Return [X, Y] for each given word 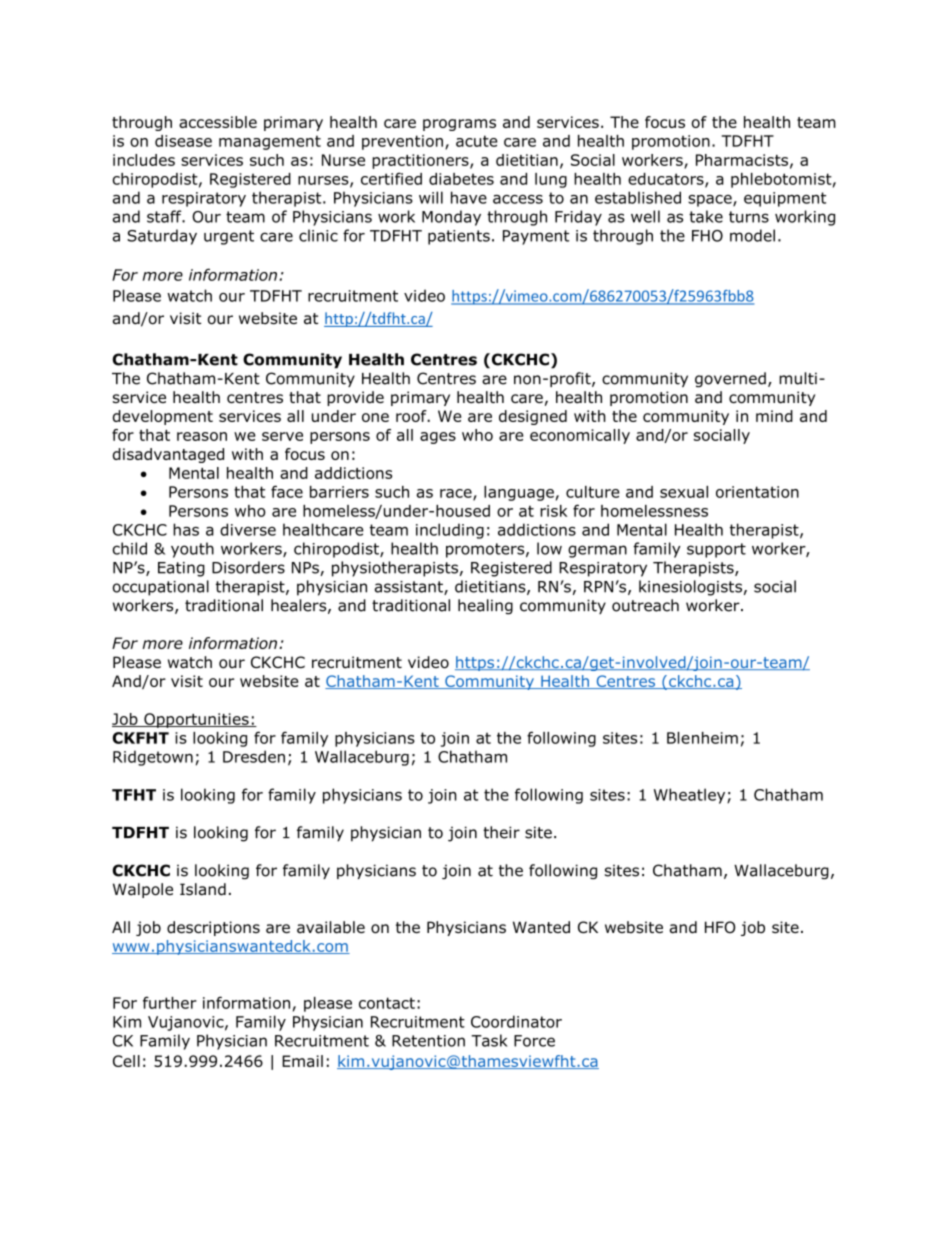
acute [477, 141]
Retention [428, 1041]
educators [667, 180]
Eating [181, 569]
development [163, 417]
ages [438, 438]
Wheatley [691, 796]
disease [183, 141]
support [716, 550]
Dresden [254, 756]
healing [485, 607]
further [170, 1002]
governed [730, 380]
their [501, 832]
